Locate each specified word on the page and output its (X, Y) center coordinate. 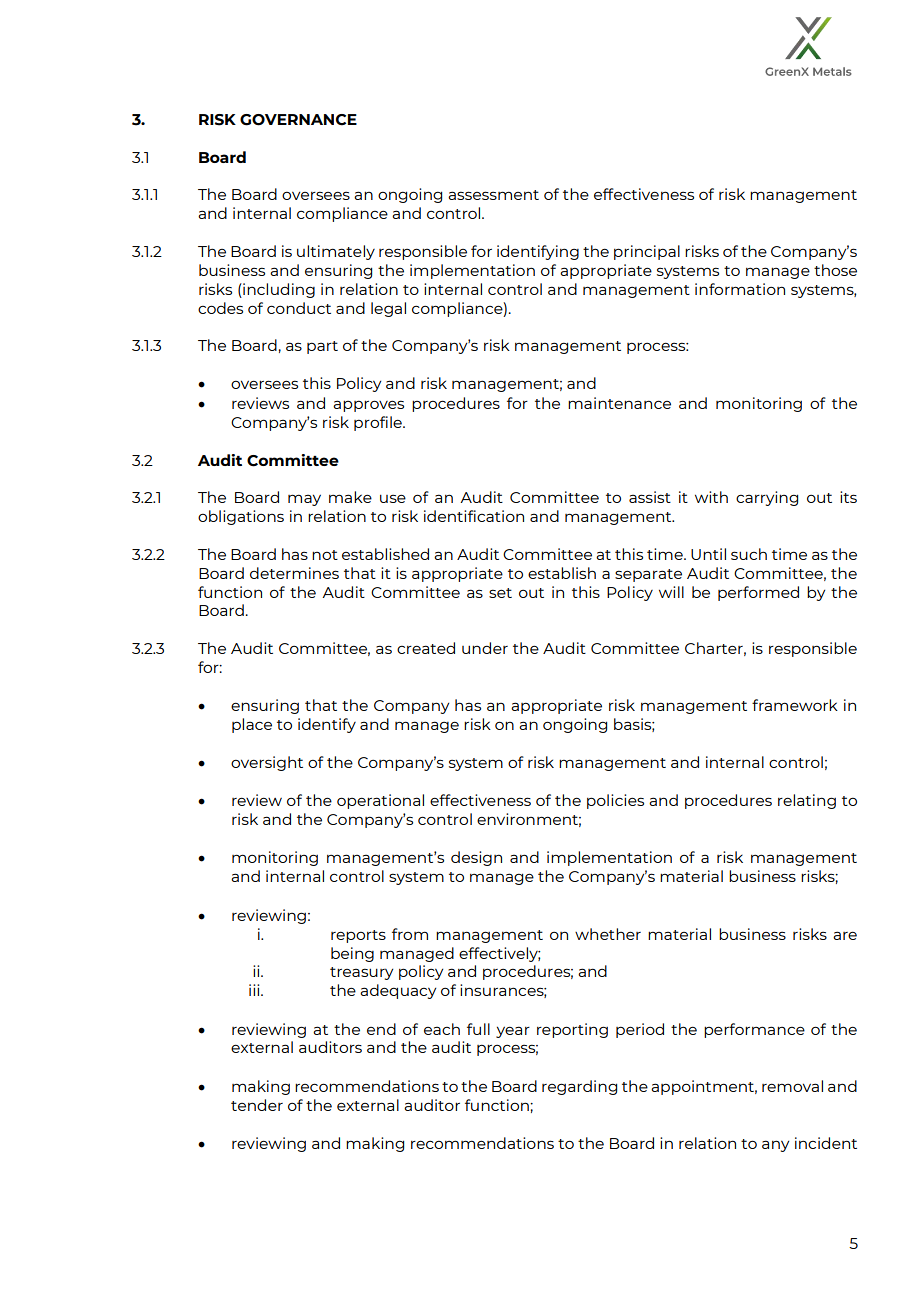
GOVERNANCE (298, 120)
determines (294, 573)
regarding (579, 1087)
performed (758, 593)
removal (792, 1086)
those (835, 270)
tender (257, 1105)
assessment (493, 195)
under (485, 648)
